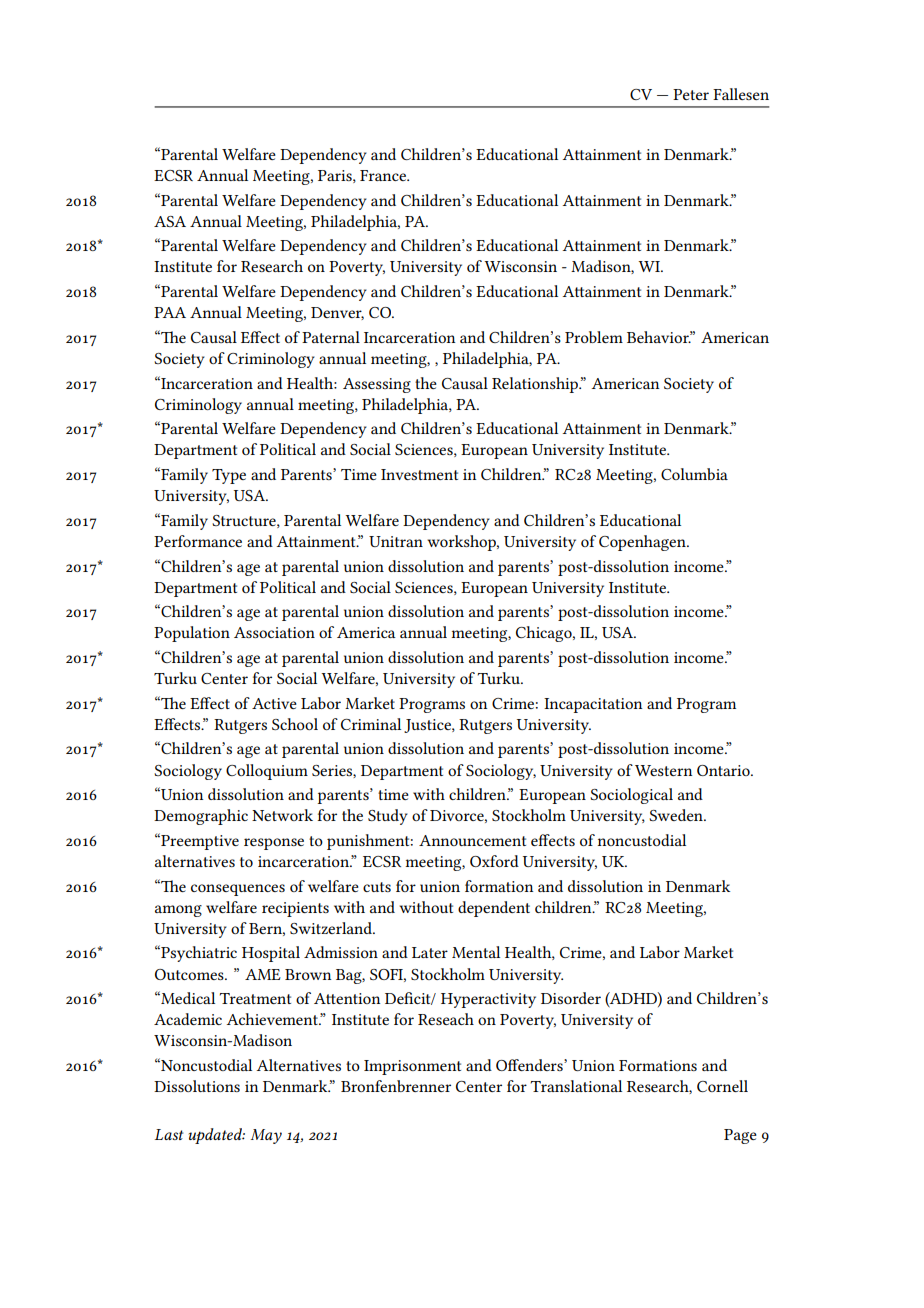 The width and height of the screenshot is (924, 1308). Describe the element at coordinates (377, 385) in the screenshot. I see `Assessing` at that location.
